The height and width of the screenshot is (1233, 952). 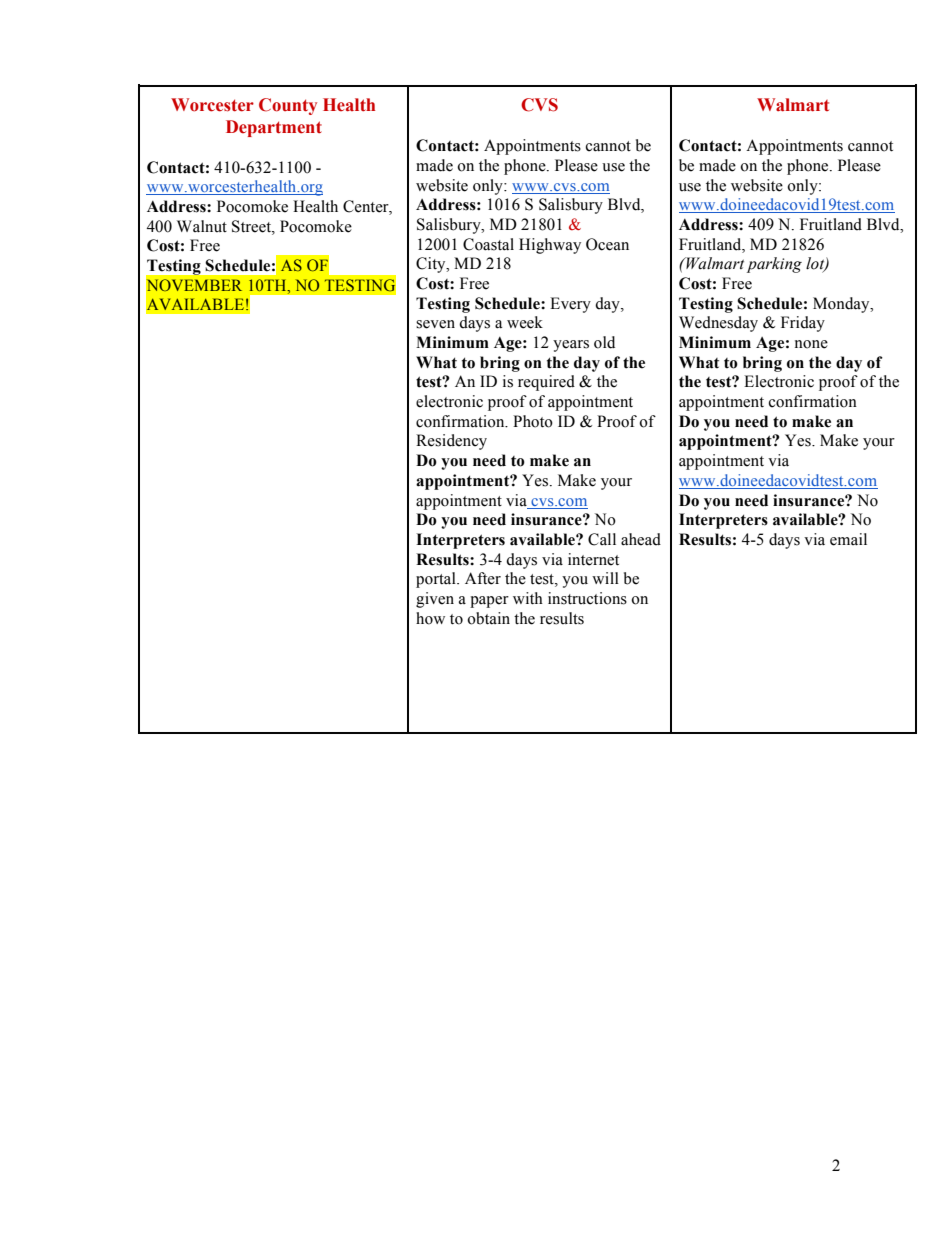 What do you see at coordinates (550, 246) in the screenshot?
I see `Highway` at bounding box center [550, 246].
